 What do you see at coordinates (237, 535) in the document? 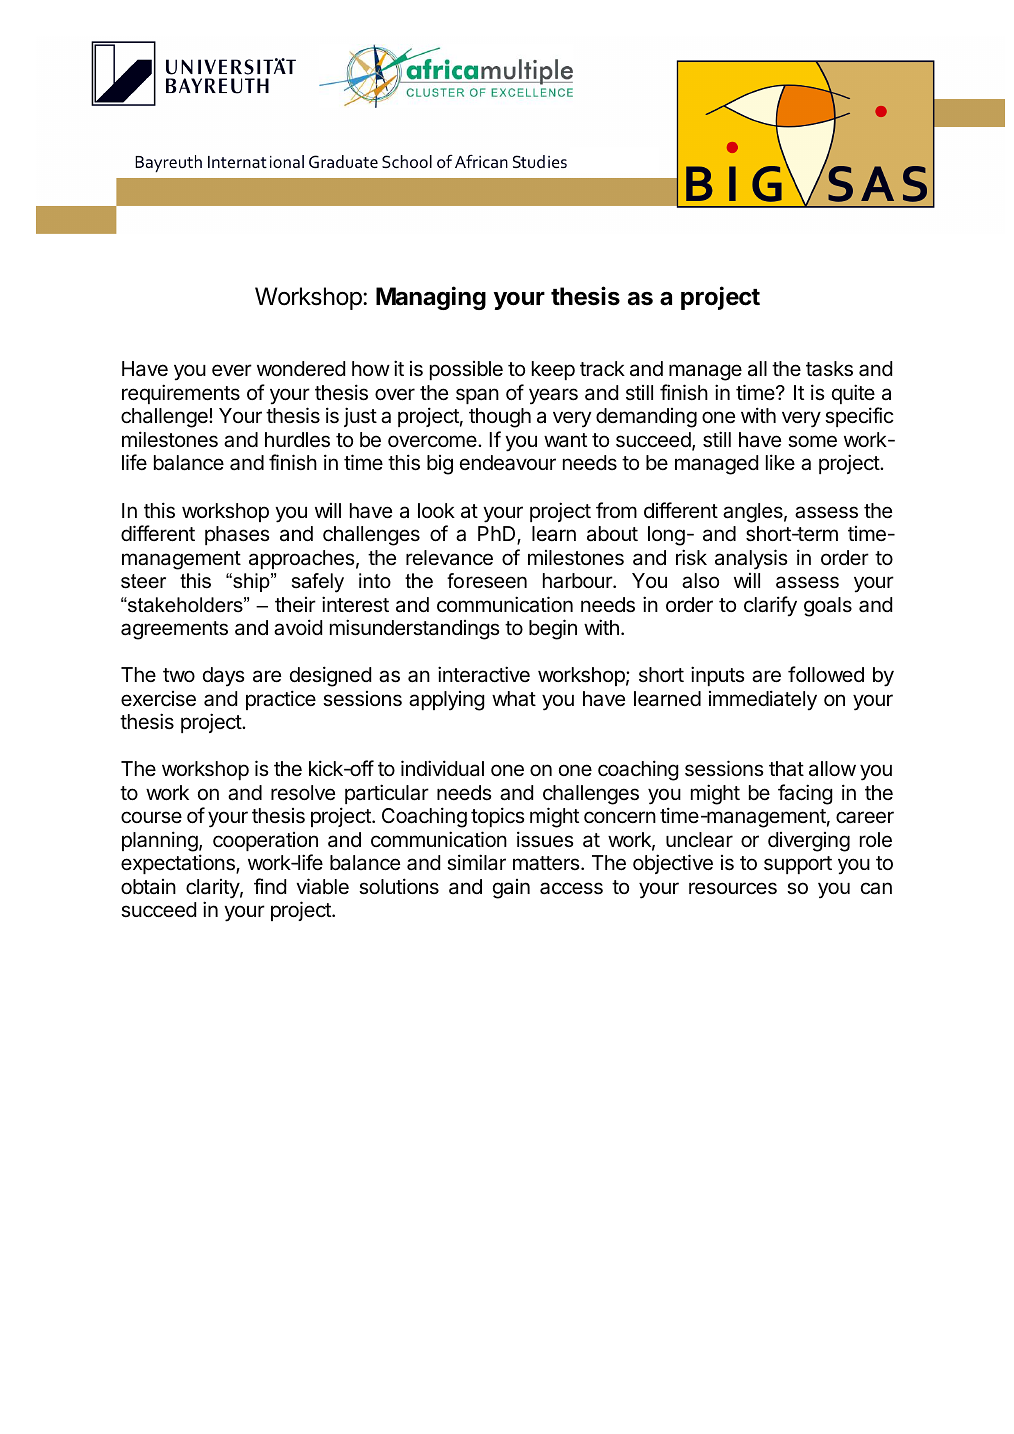
I see `phases` at bounding box center [237, 535].
